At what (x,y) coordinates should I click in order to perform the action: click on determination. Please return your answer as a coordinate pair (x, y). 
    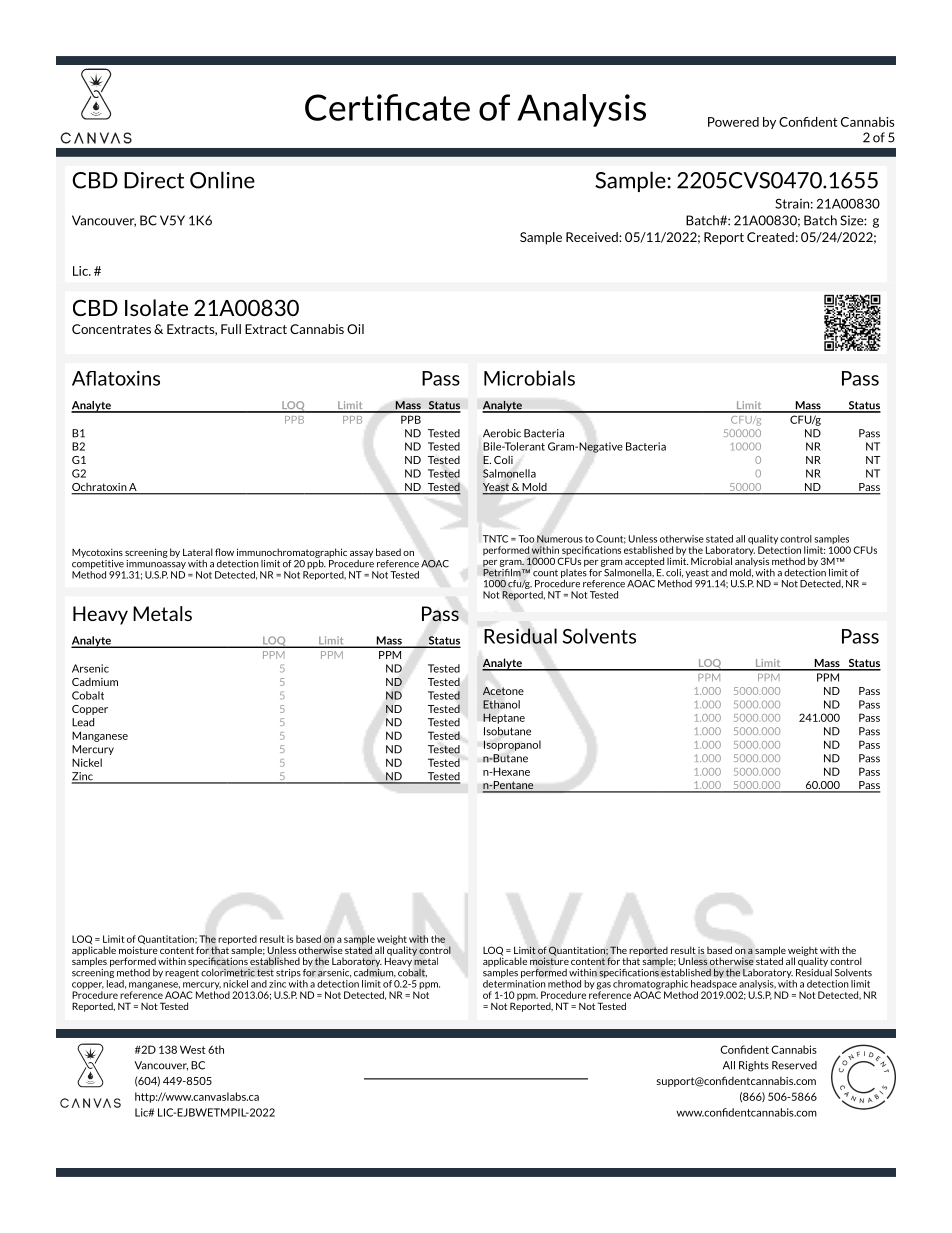
    Looking at the image, I should click on (514, 984).
